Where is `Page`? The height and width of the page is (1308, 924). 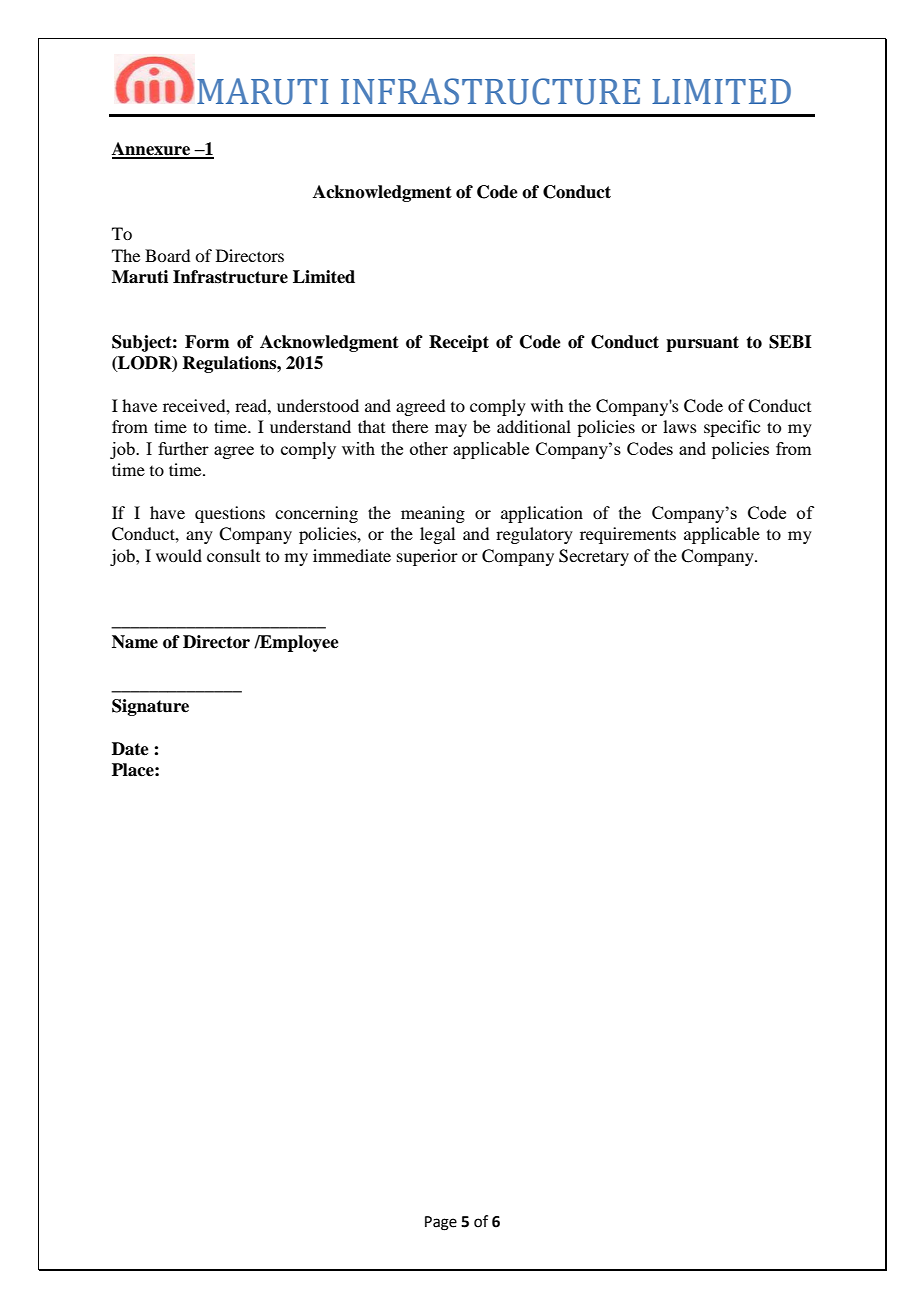 Page is located at coordinates (441, 1223).
